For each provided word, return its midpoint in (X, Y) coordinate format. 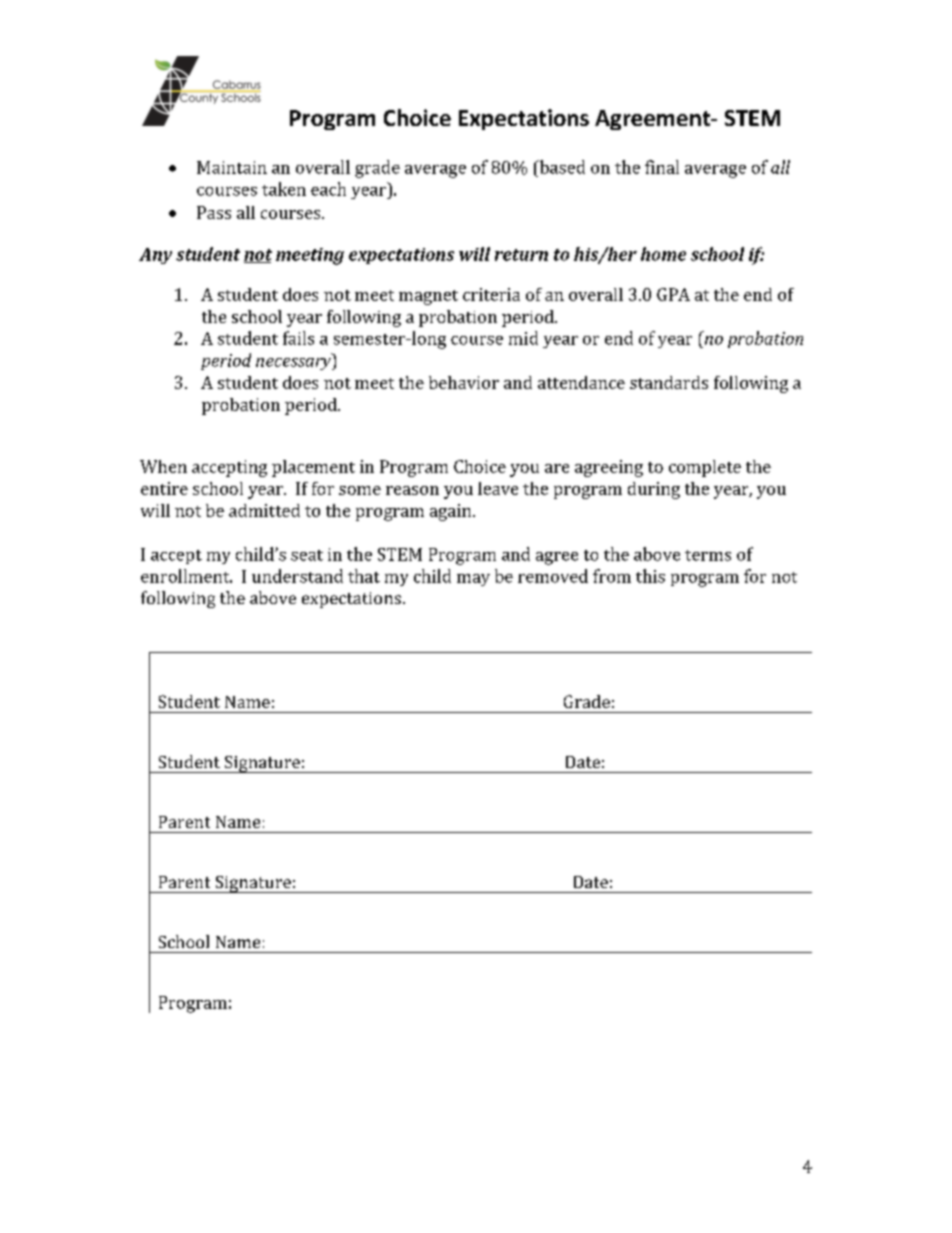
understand (297, 576)
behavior (464, 382)
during (654, 490)
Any (155, 256)
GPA (673, 294)
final (662, 167)
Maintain (232, 167)
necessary (294, 364)
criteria (491, 294)
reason (412, 490)
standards (669, 382)
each (328, 189)
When (163, 466)
